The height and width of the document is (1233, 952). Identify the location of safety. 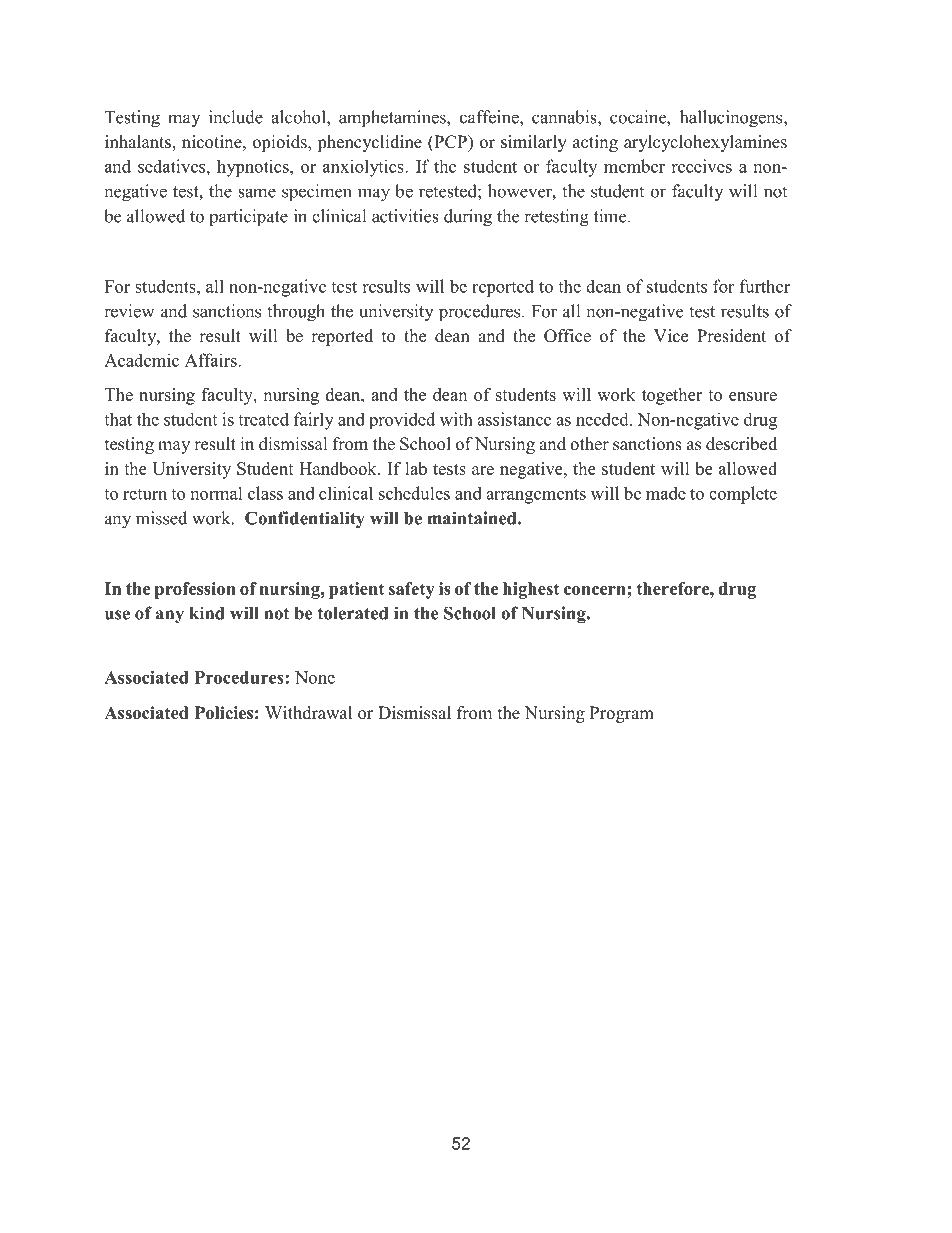
(412, 590).
